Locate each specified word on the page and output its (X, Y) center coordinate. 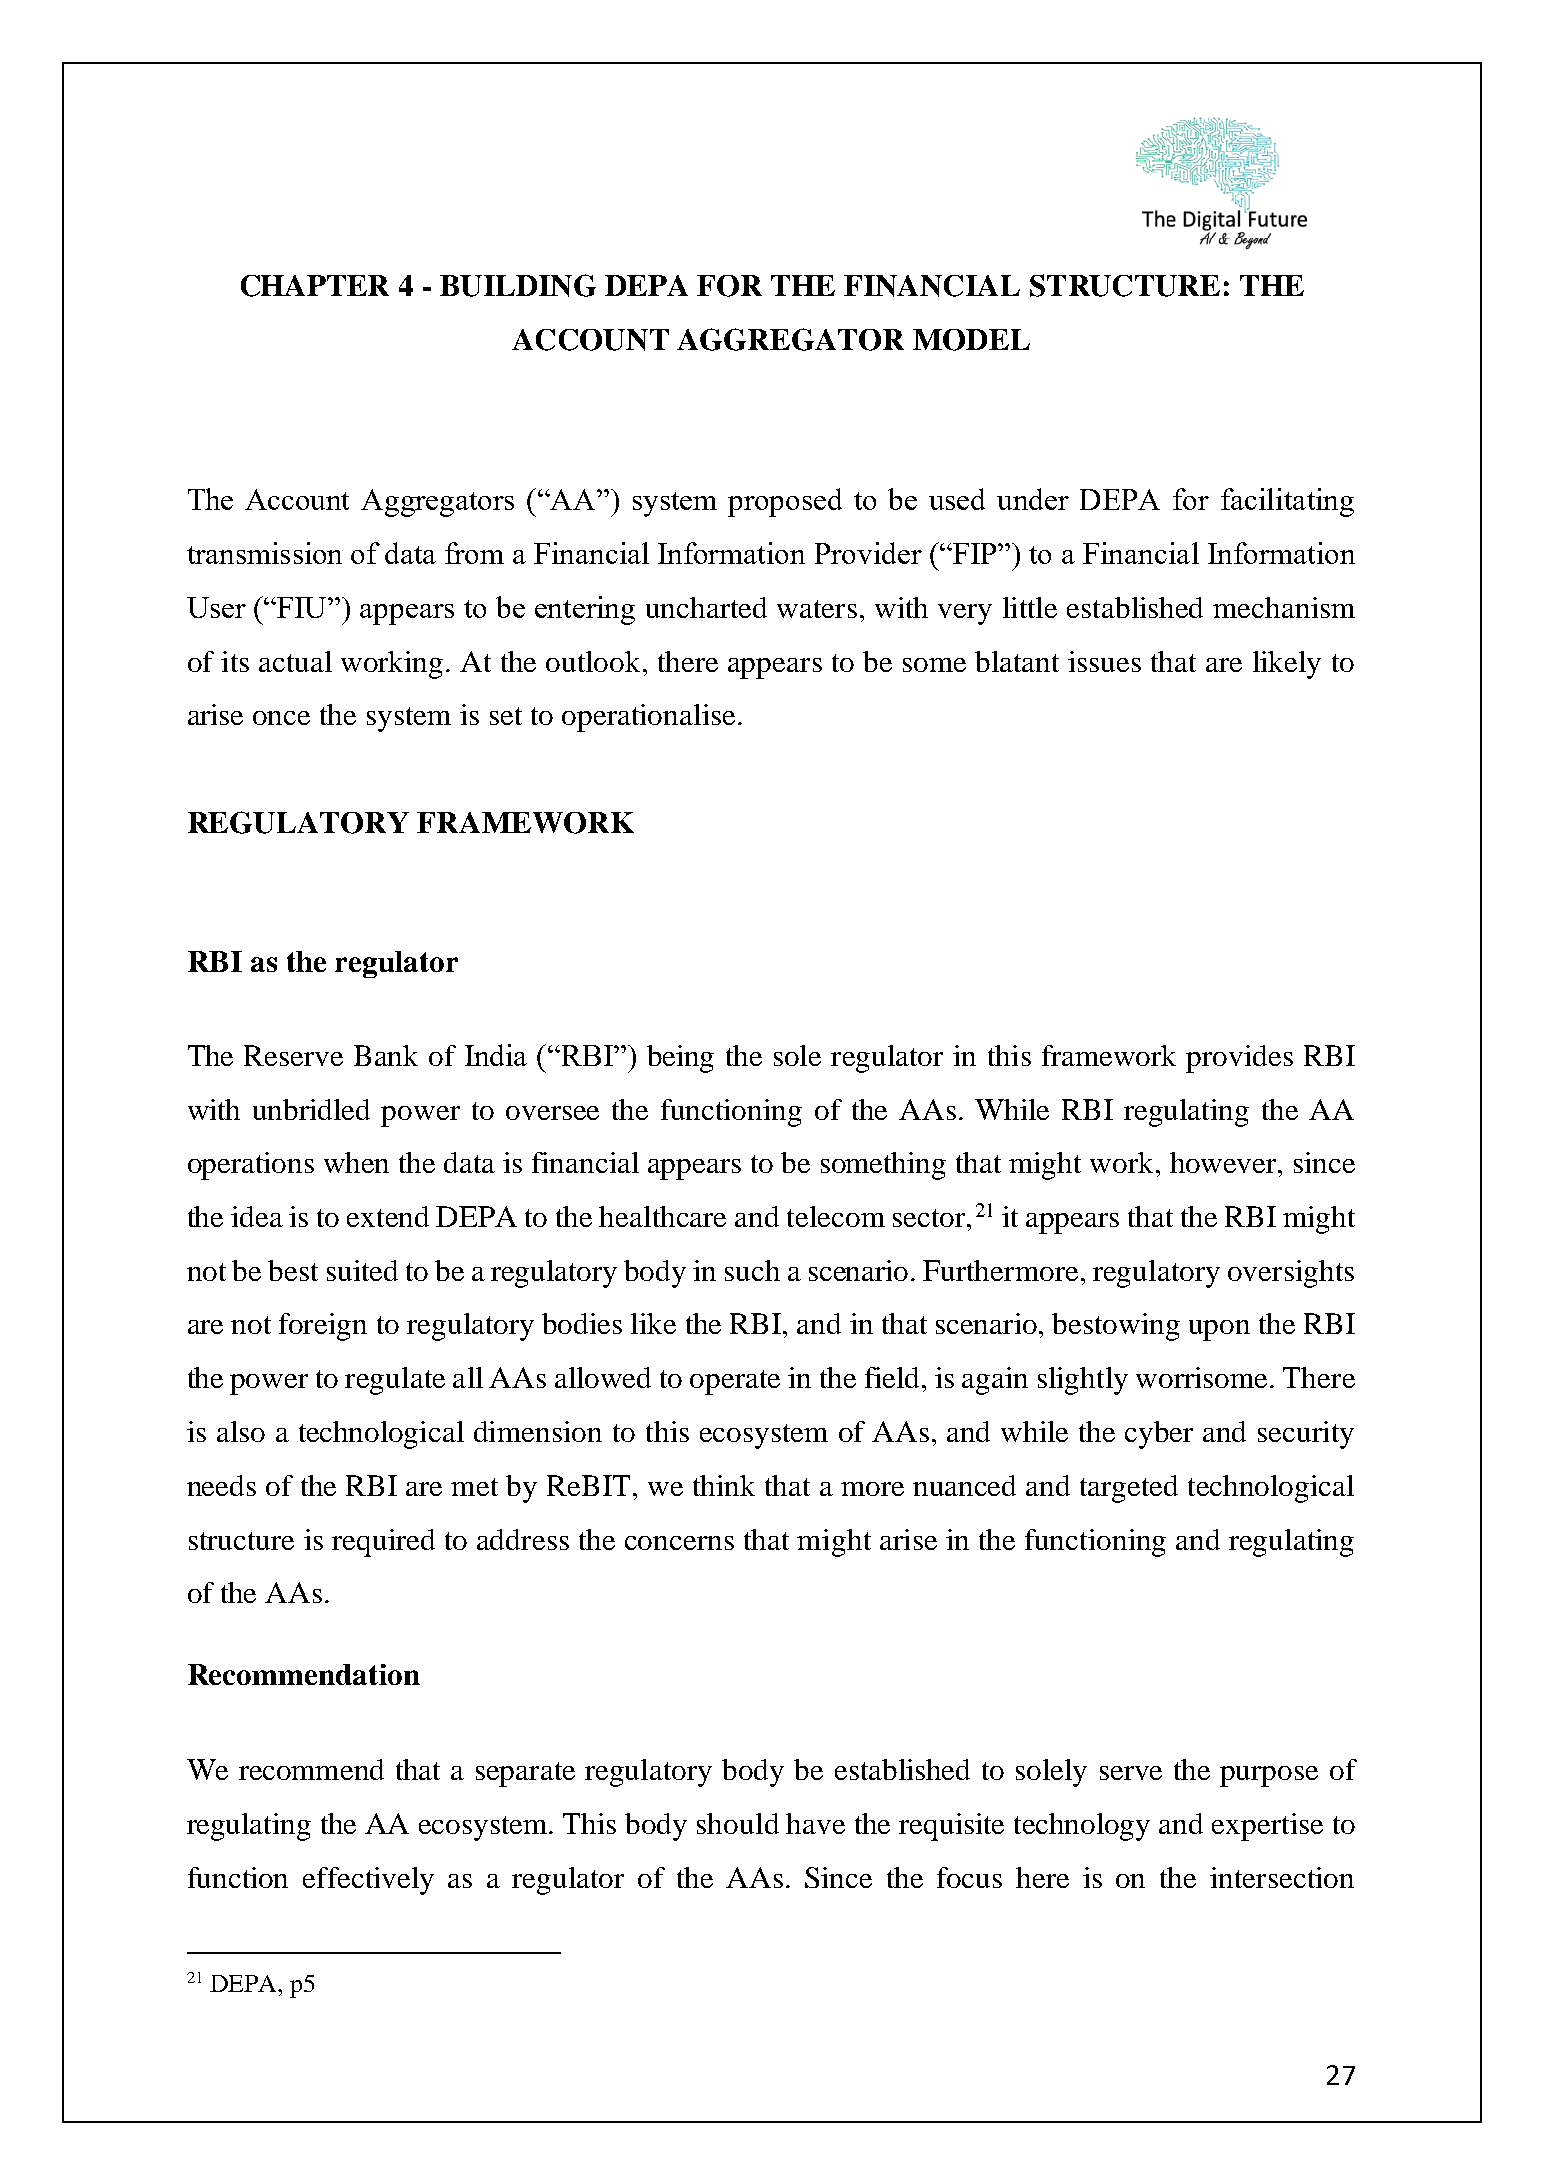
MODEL (971, 340)
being (680, 1059)
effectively (368, 1881)
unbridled (311, 1109)
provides (1239, 1059)
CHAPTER (315, 286)
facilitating (1287, 502)
